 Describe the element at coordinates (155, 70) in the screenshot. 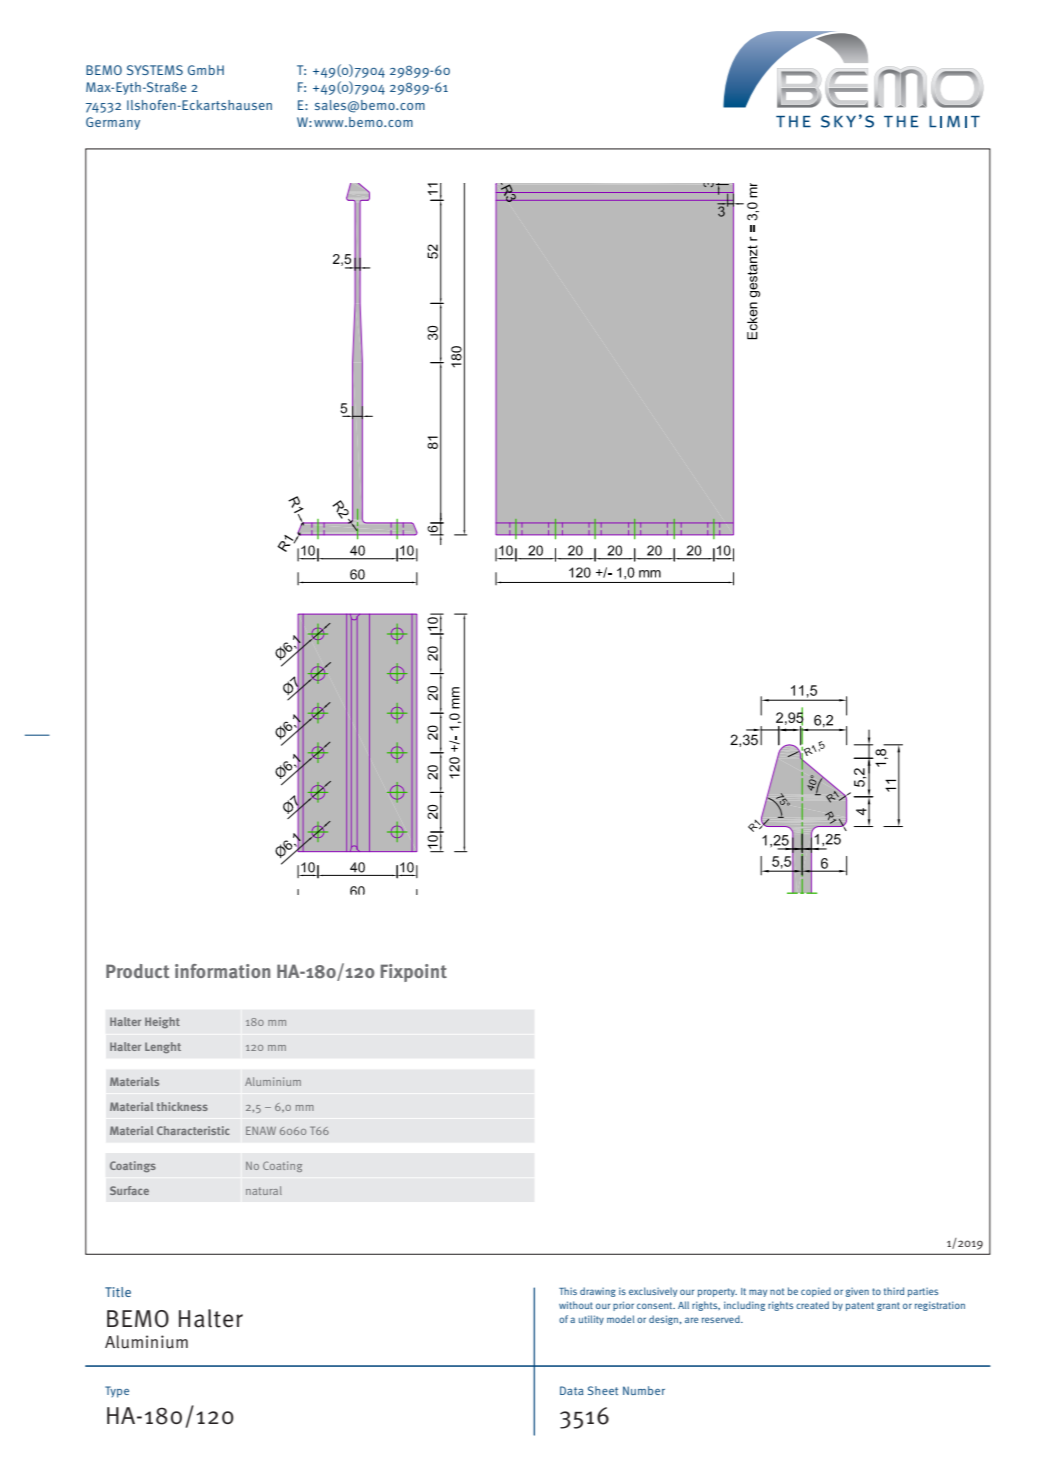

I see `SYSTEMS` at that location.
